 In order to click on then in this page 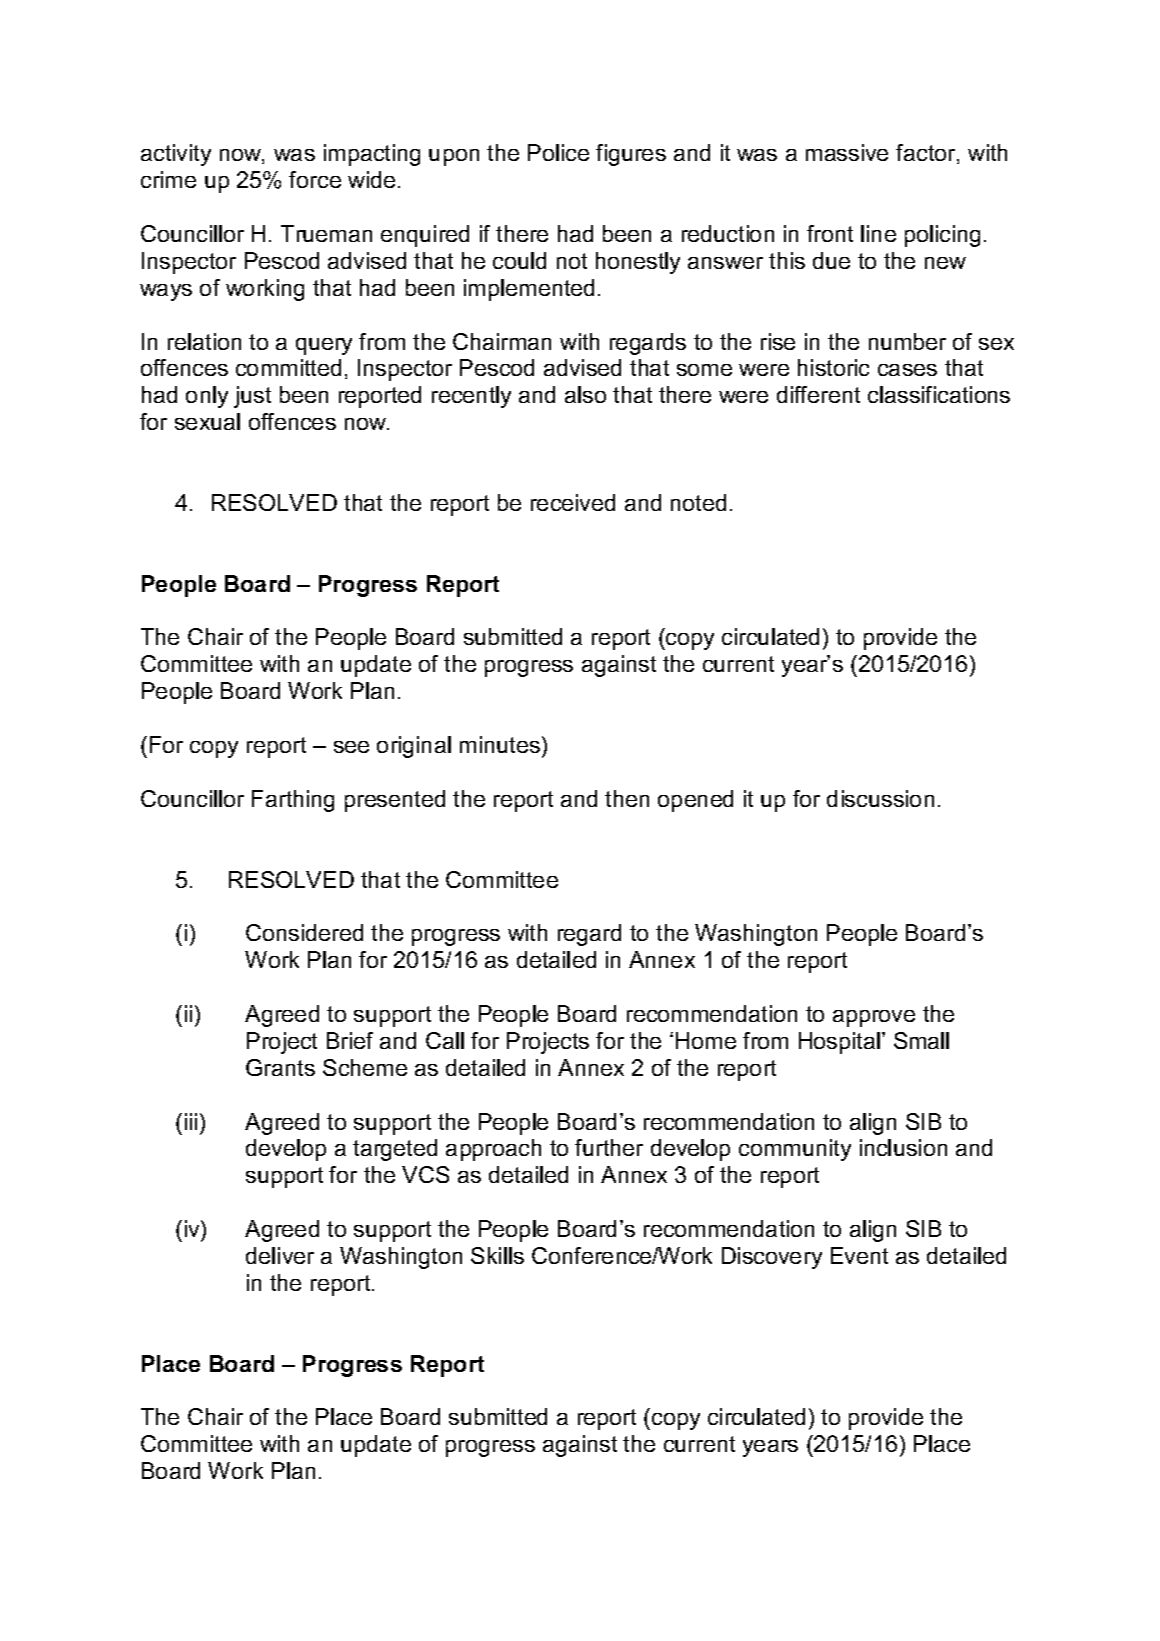, I will do `click(627, 798)`.
